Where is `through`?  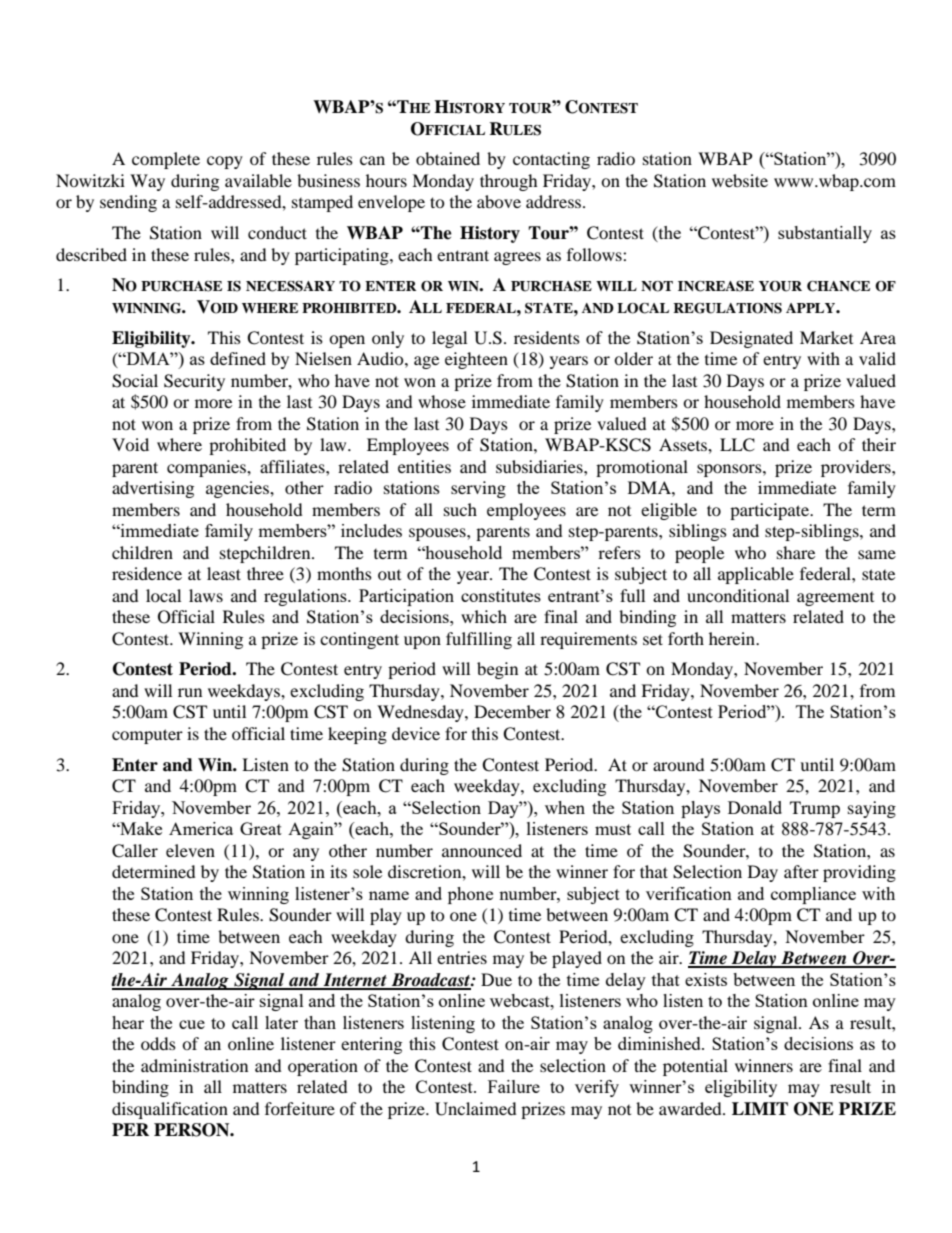 through is located at coordinates (509, 182).
